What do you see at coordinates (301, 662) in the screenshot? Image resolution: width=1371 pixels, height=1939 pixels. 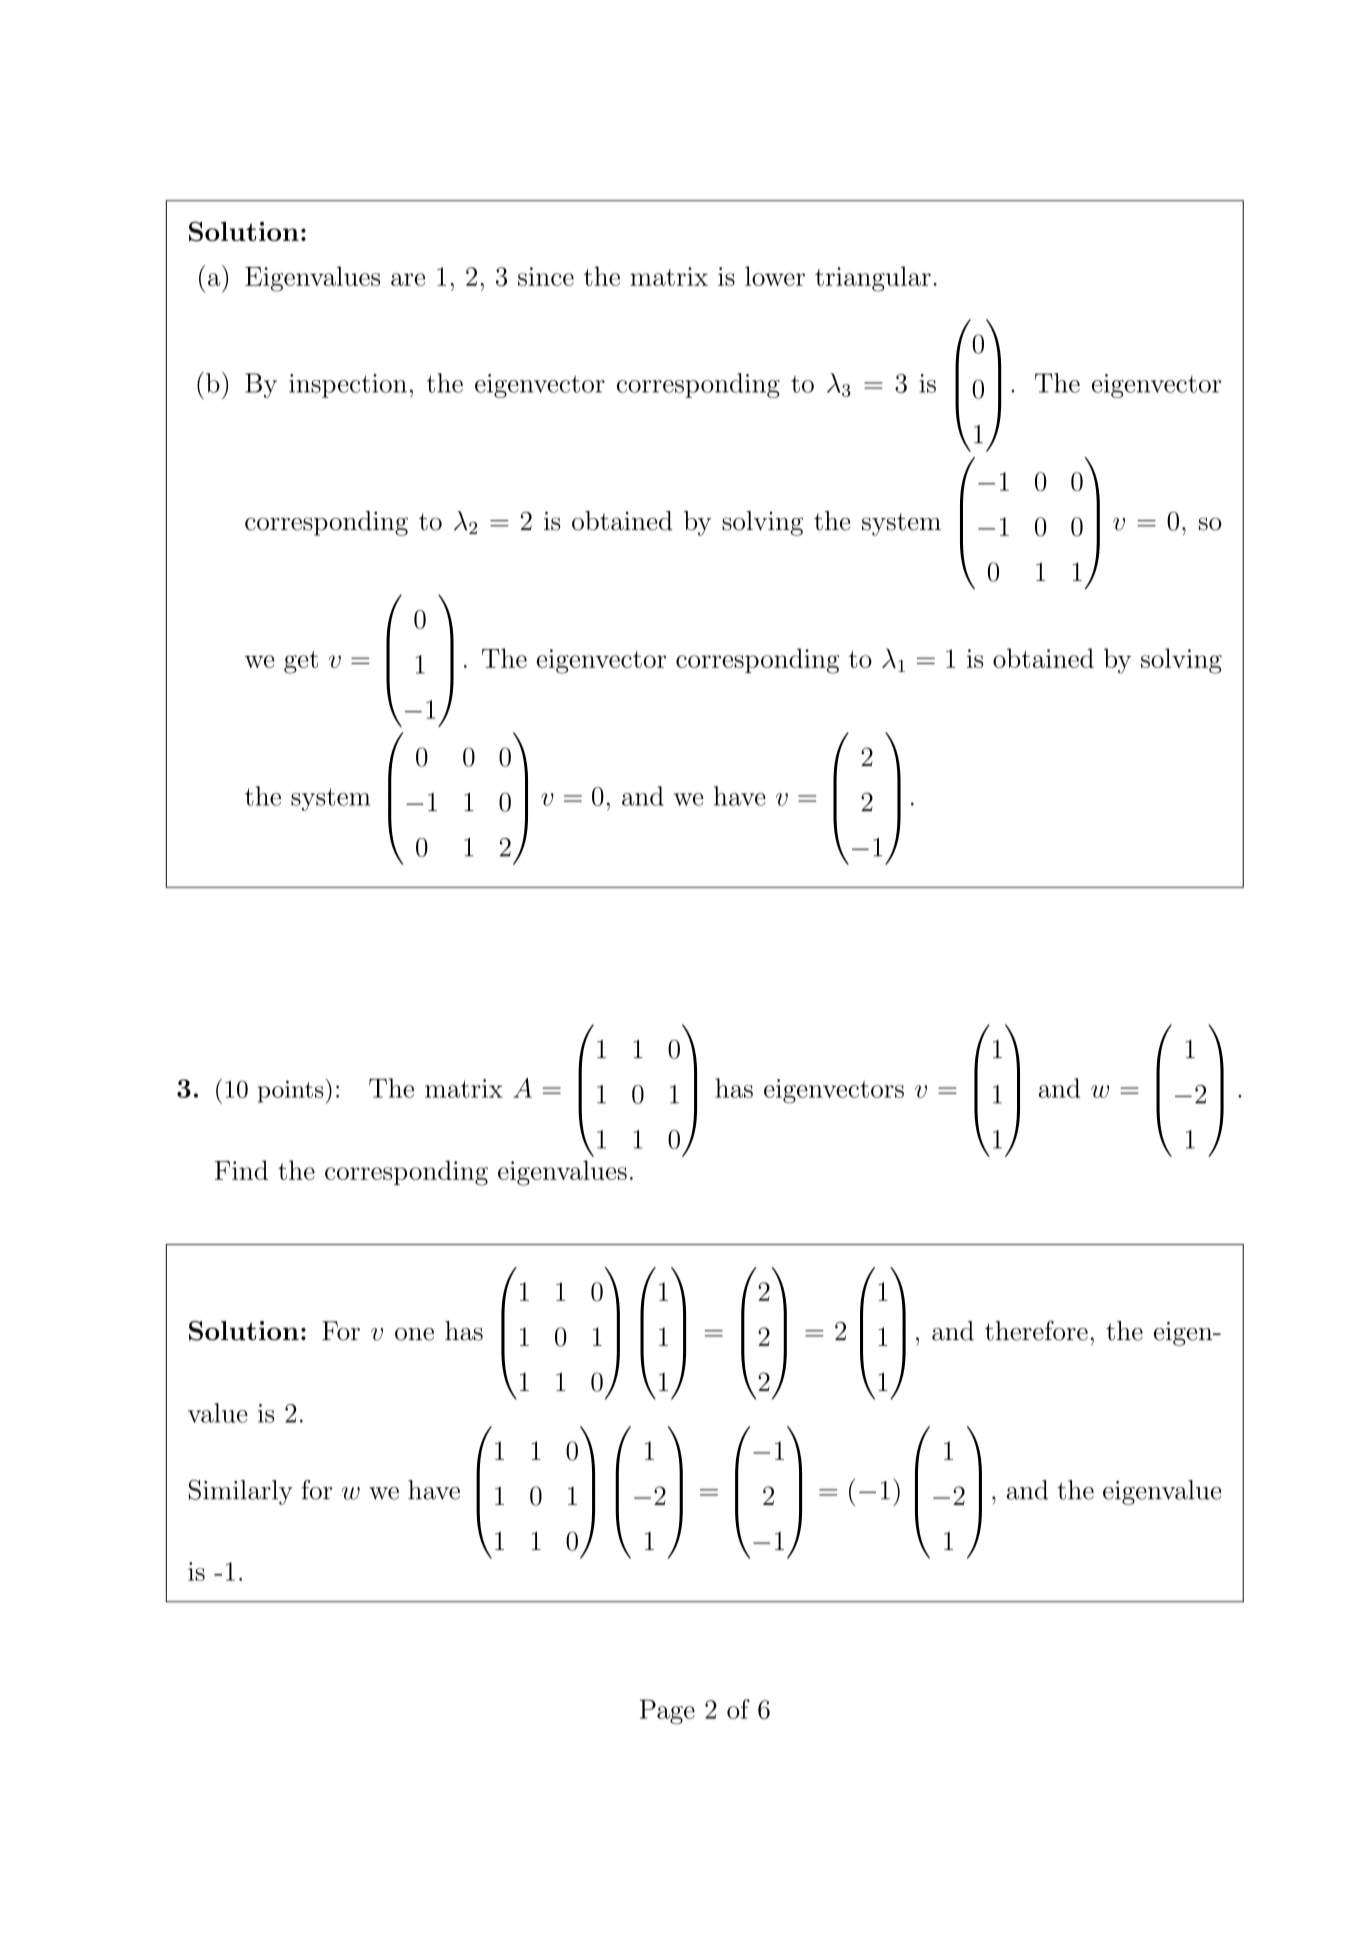 I see `get` at bounding box center [301, 662].
